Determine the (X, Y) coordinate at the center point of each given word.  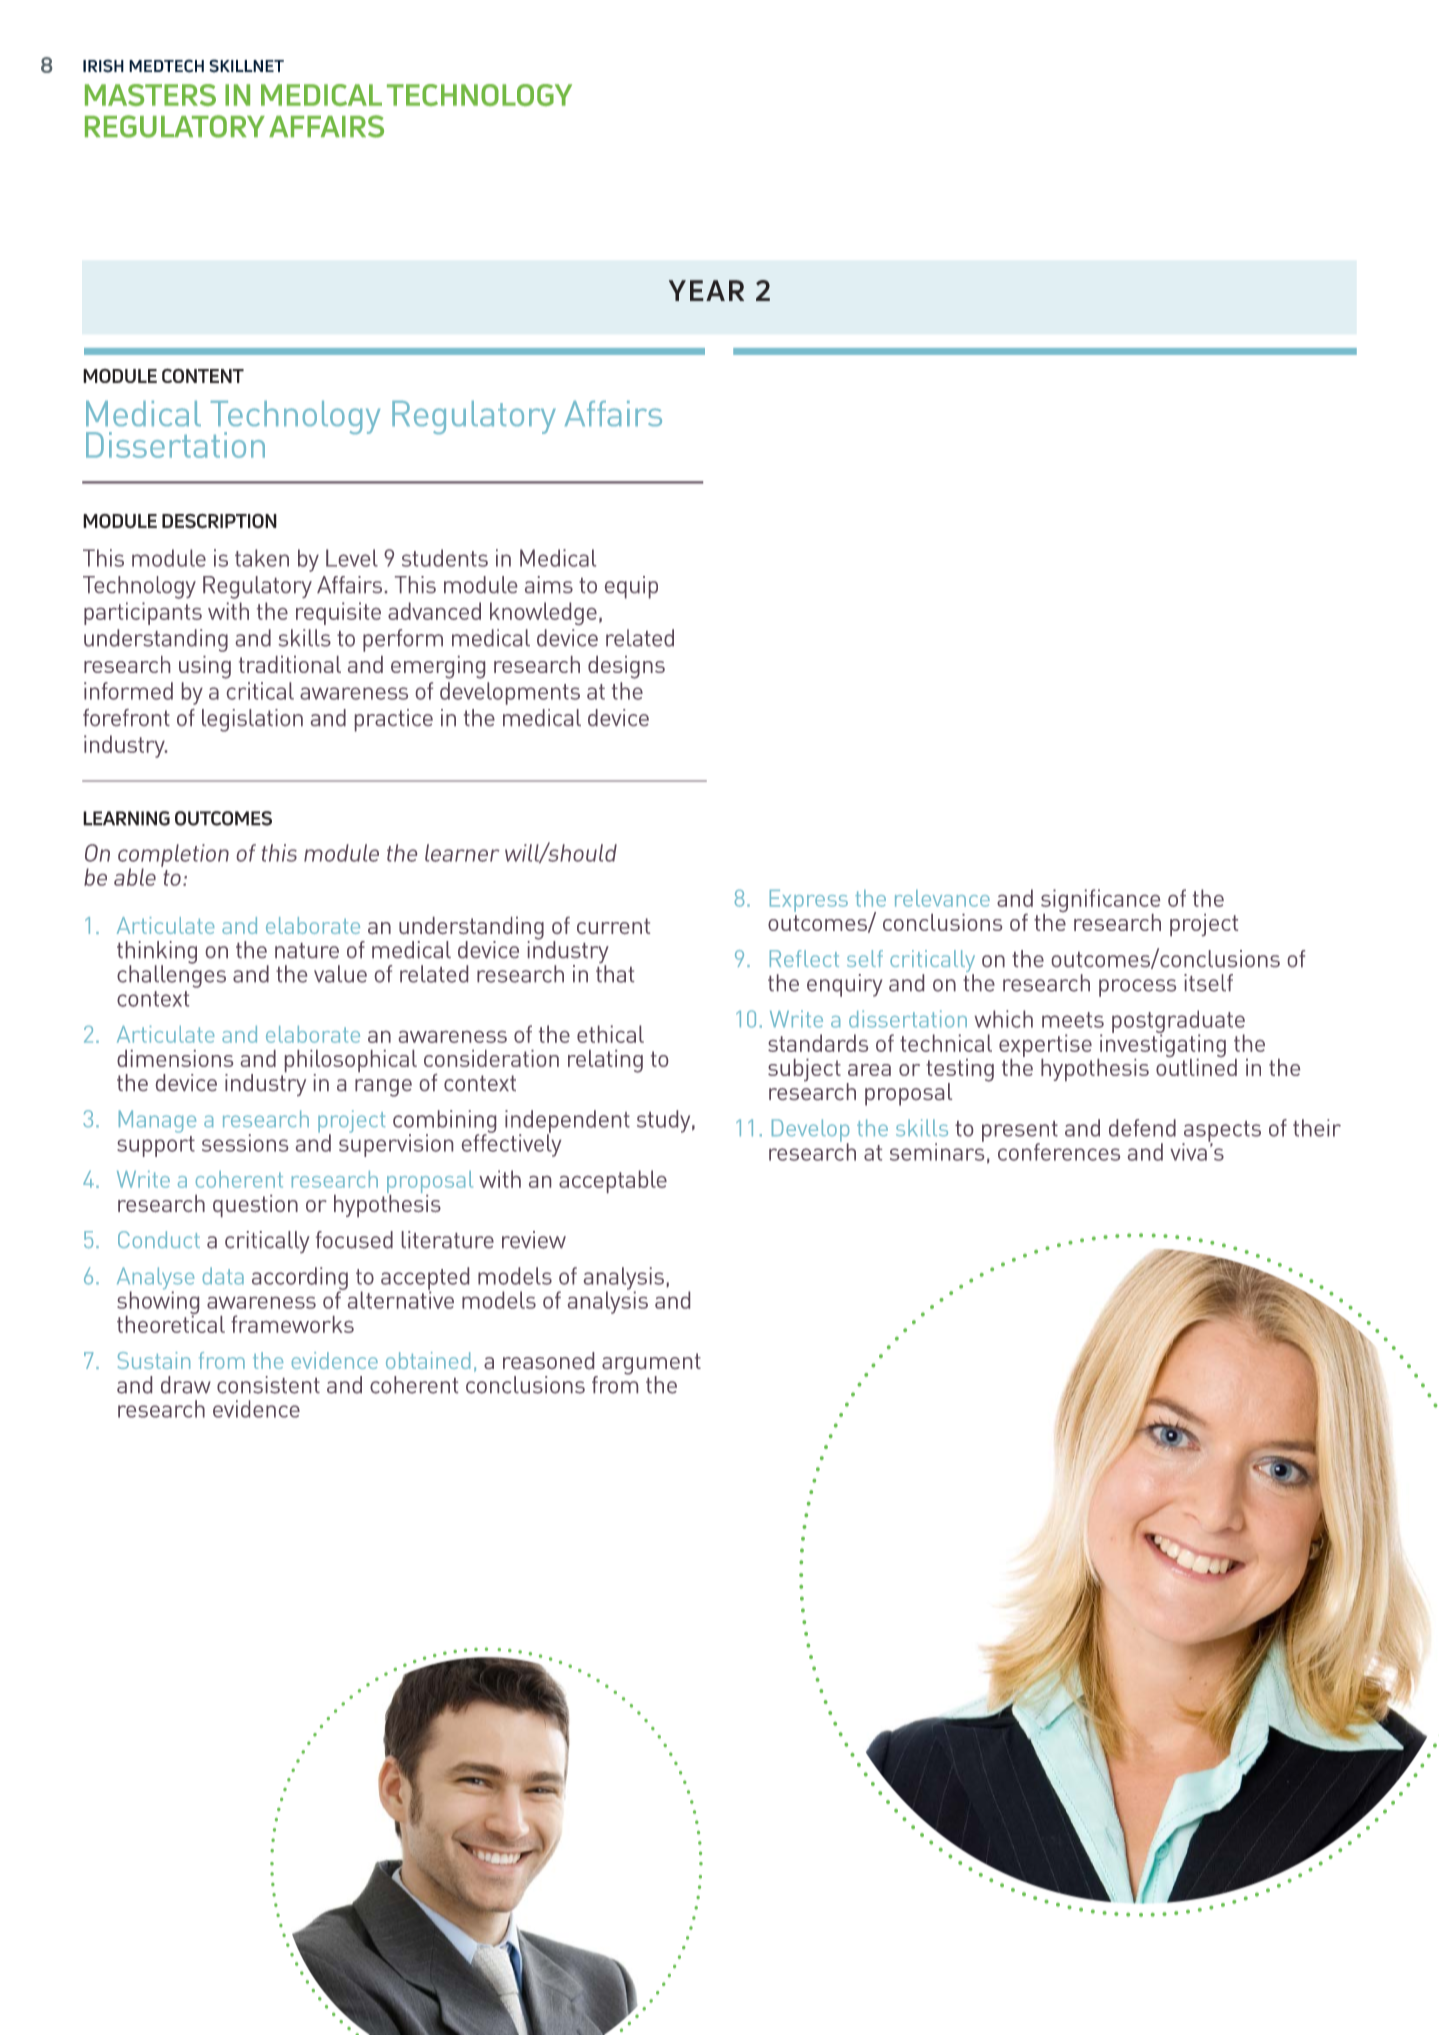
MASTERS (150, 95)
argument (651, 1365)
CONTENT (203, 375)
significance (1100, 902)
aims (549, 584)
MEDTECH (166, 66)
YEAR (706, 290)
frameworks (292, 1324)
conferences (1059, 1152)
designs (626, 667)
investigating (1162, 1046)
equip (631, 587)
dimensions (175, 1058)
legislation (252, 720)
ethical (610, 1034)
